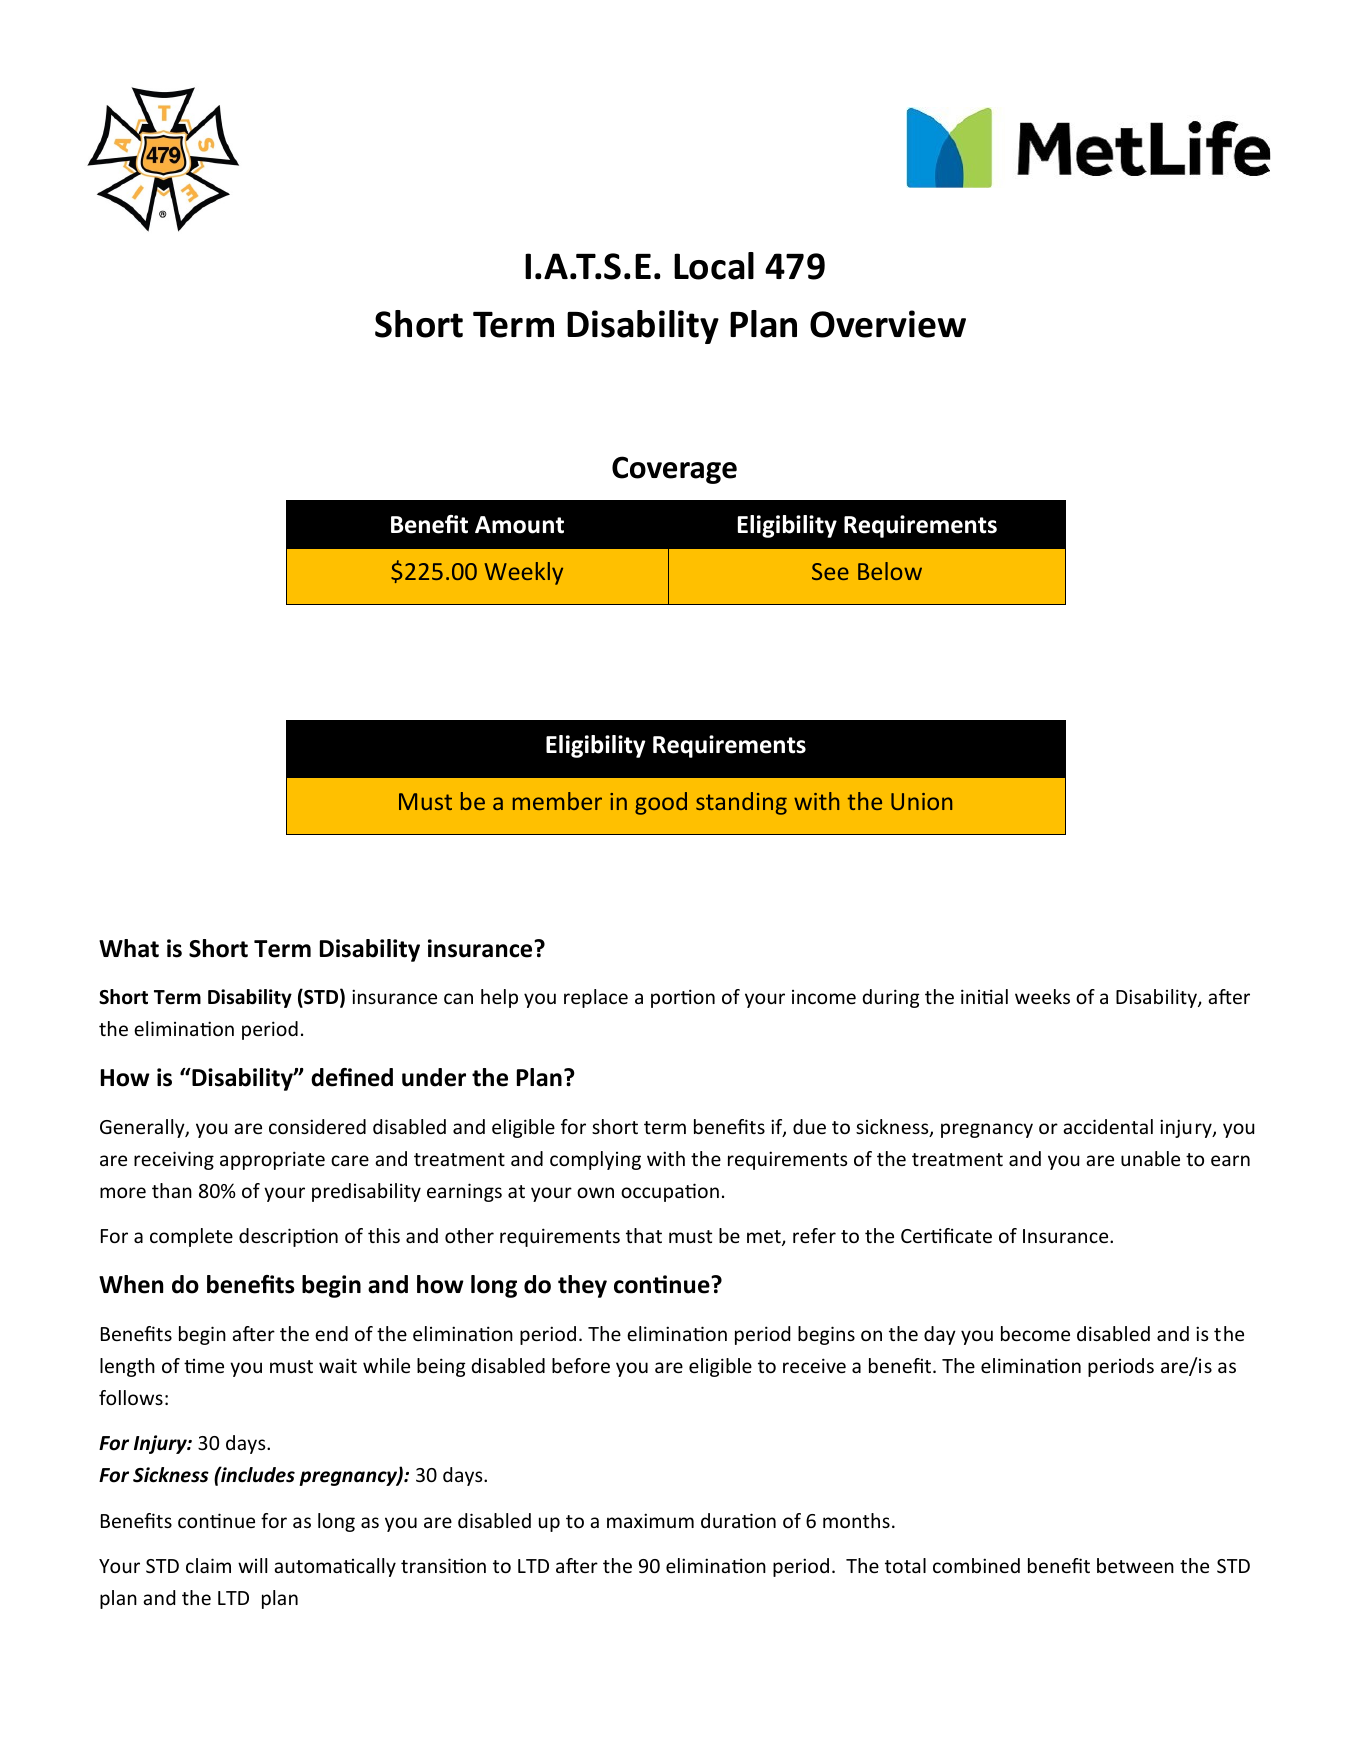 This image has height=1752, width=1354. Describe the element at coordinates (650, 1520) in the image. I see `maximum` at that location.
